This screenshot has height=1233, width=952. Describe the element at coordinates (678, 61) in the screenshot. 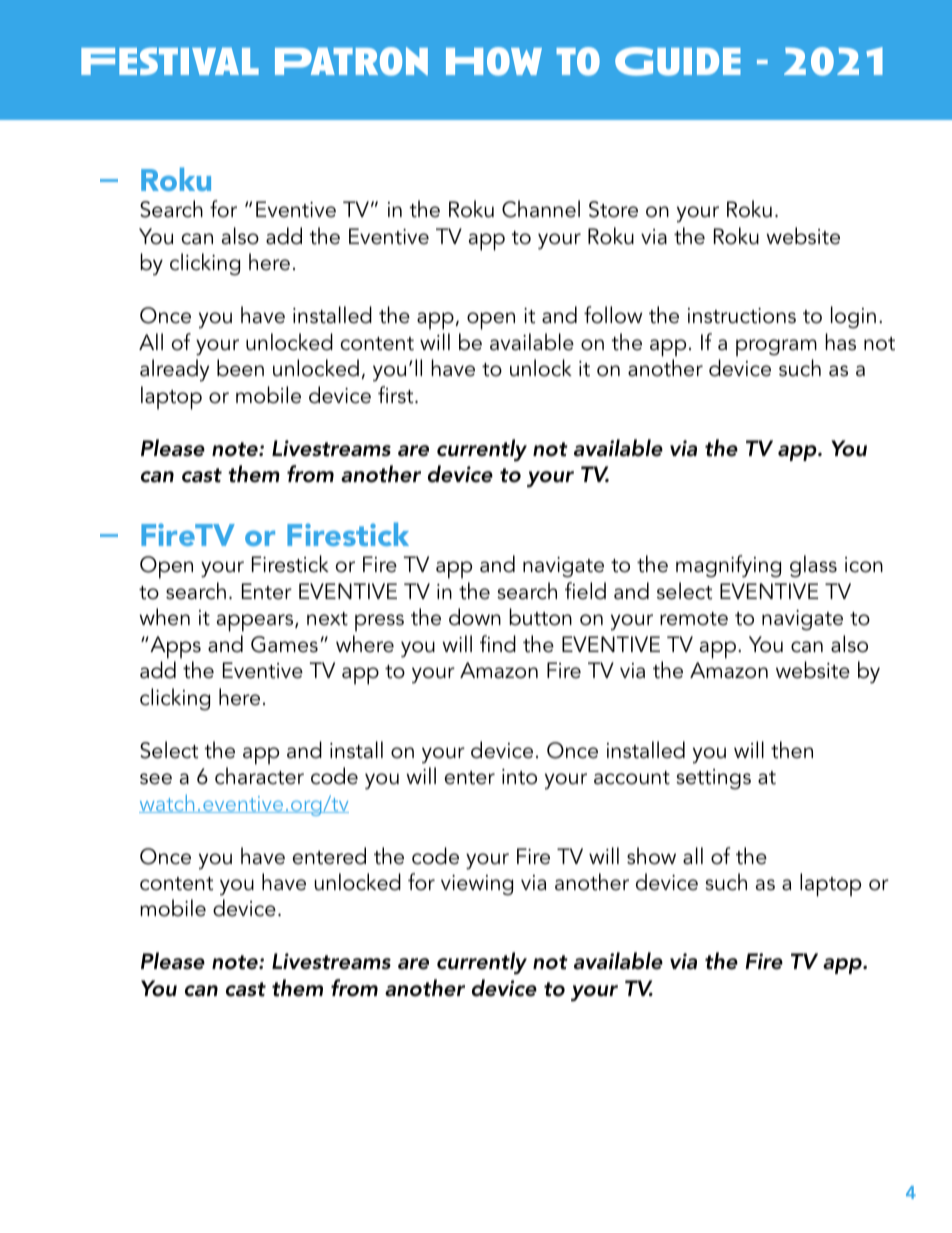

I see `Guide` at that location.
